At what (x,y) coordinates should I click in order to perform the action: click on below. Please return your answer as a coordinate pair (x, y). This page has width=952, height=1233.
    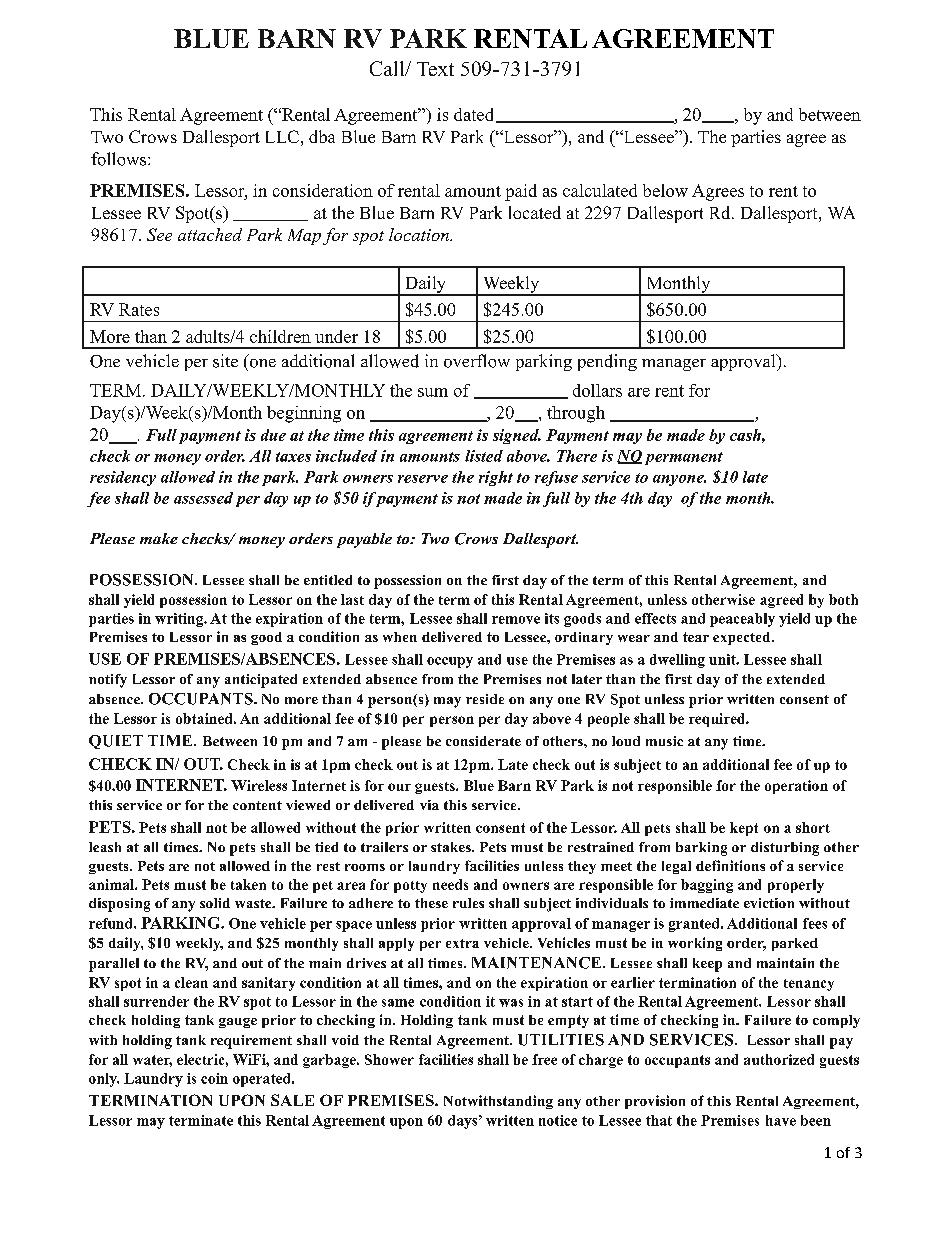
    Looking at the image, I should click on (665, 190).
